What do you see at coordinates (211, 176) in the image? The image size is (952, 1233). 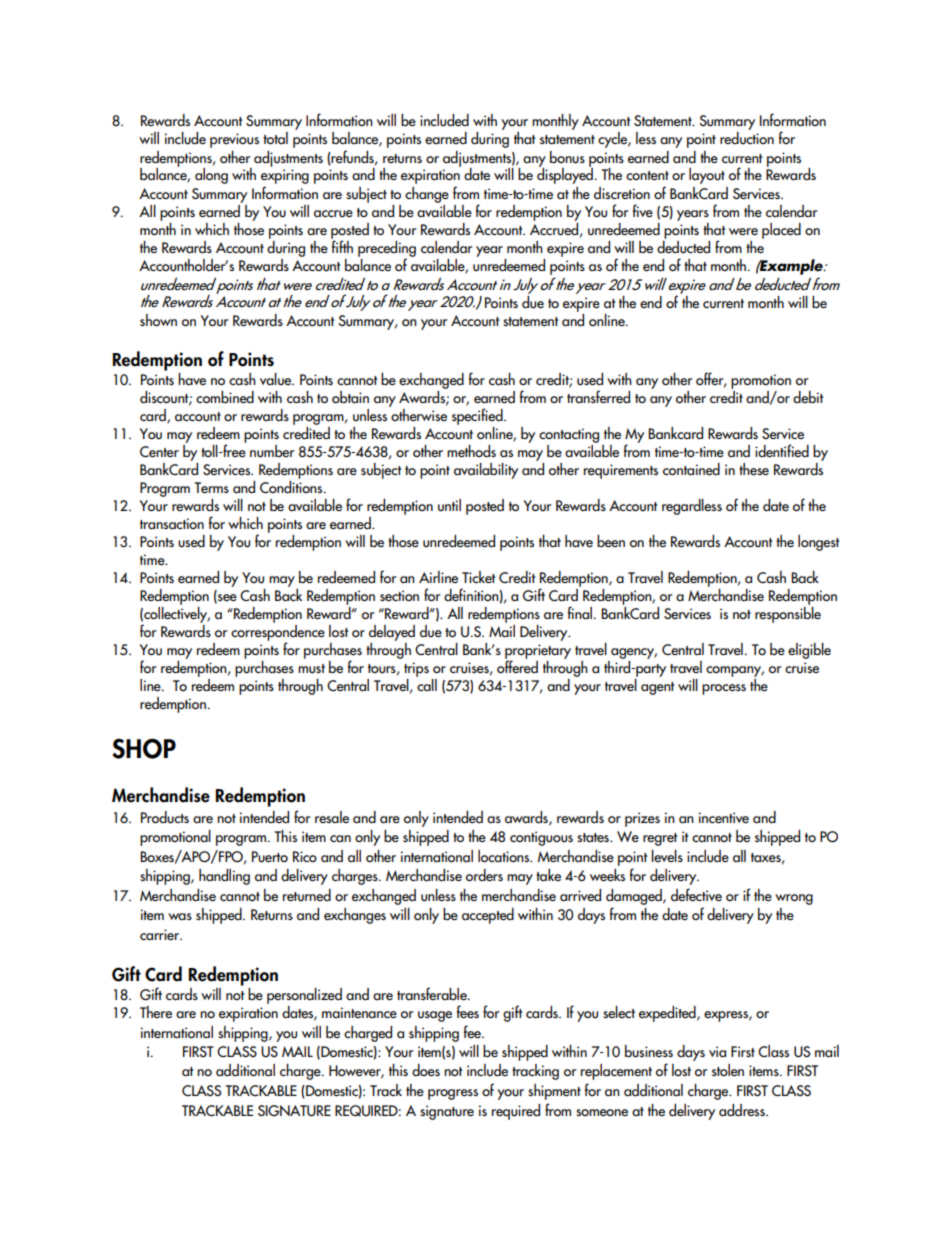 I see `along` at bounding box center [211, 176].
